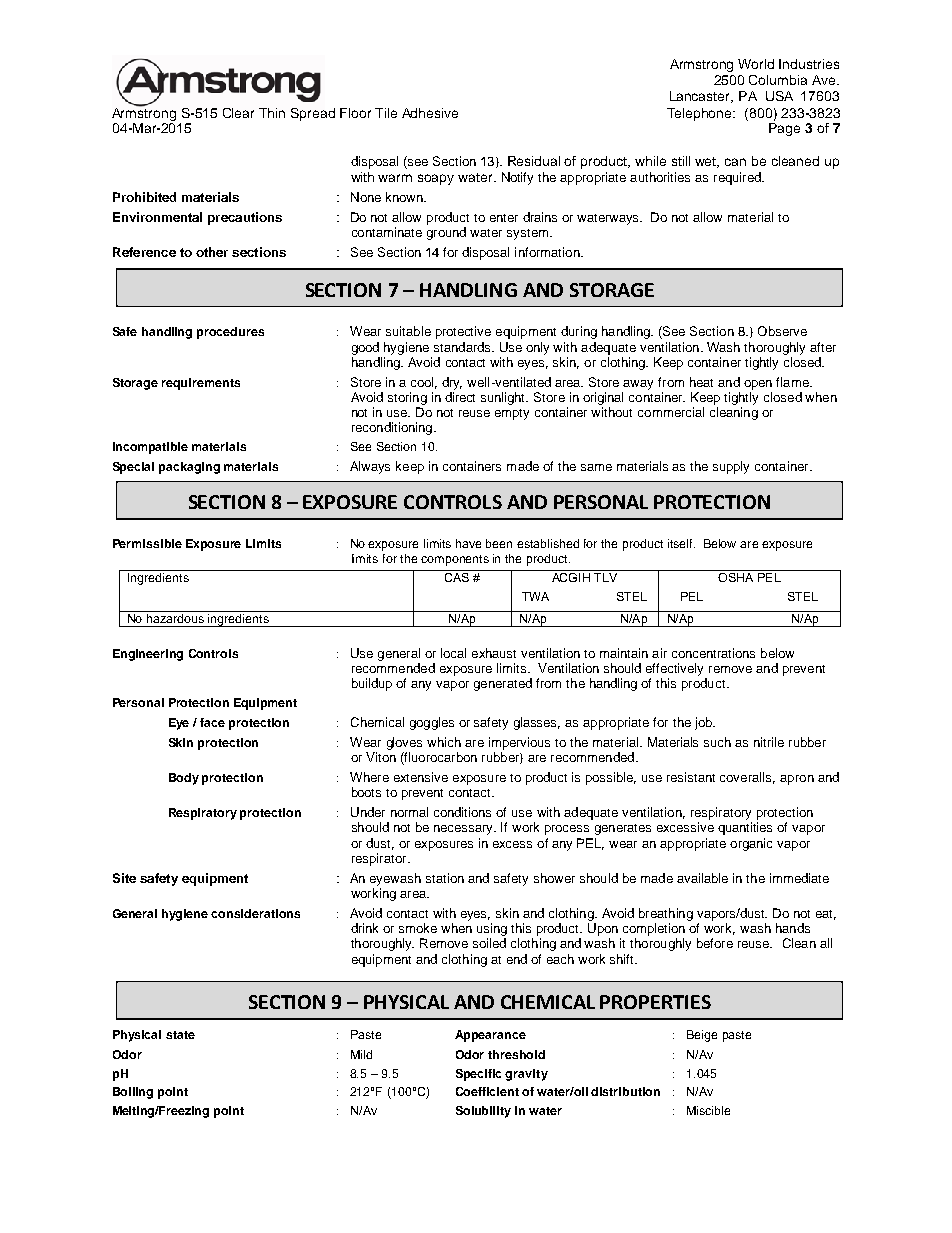 This screenshot has width=952, height=1233. What do you see at coordinates (430, 113) in the screenshot?
I see `Adhesive` at bounding box center [430, 113].
